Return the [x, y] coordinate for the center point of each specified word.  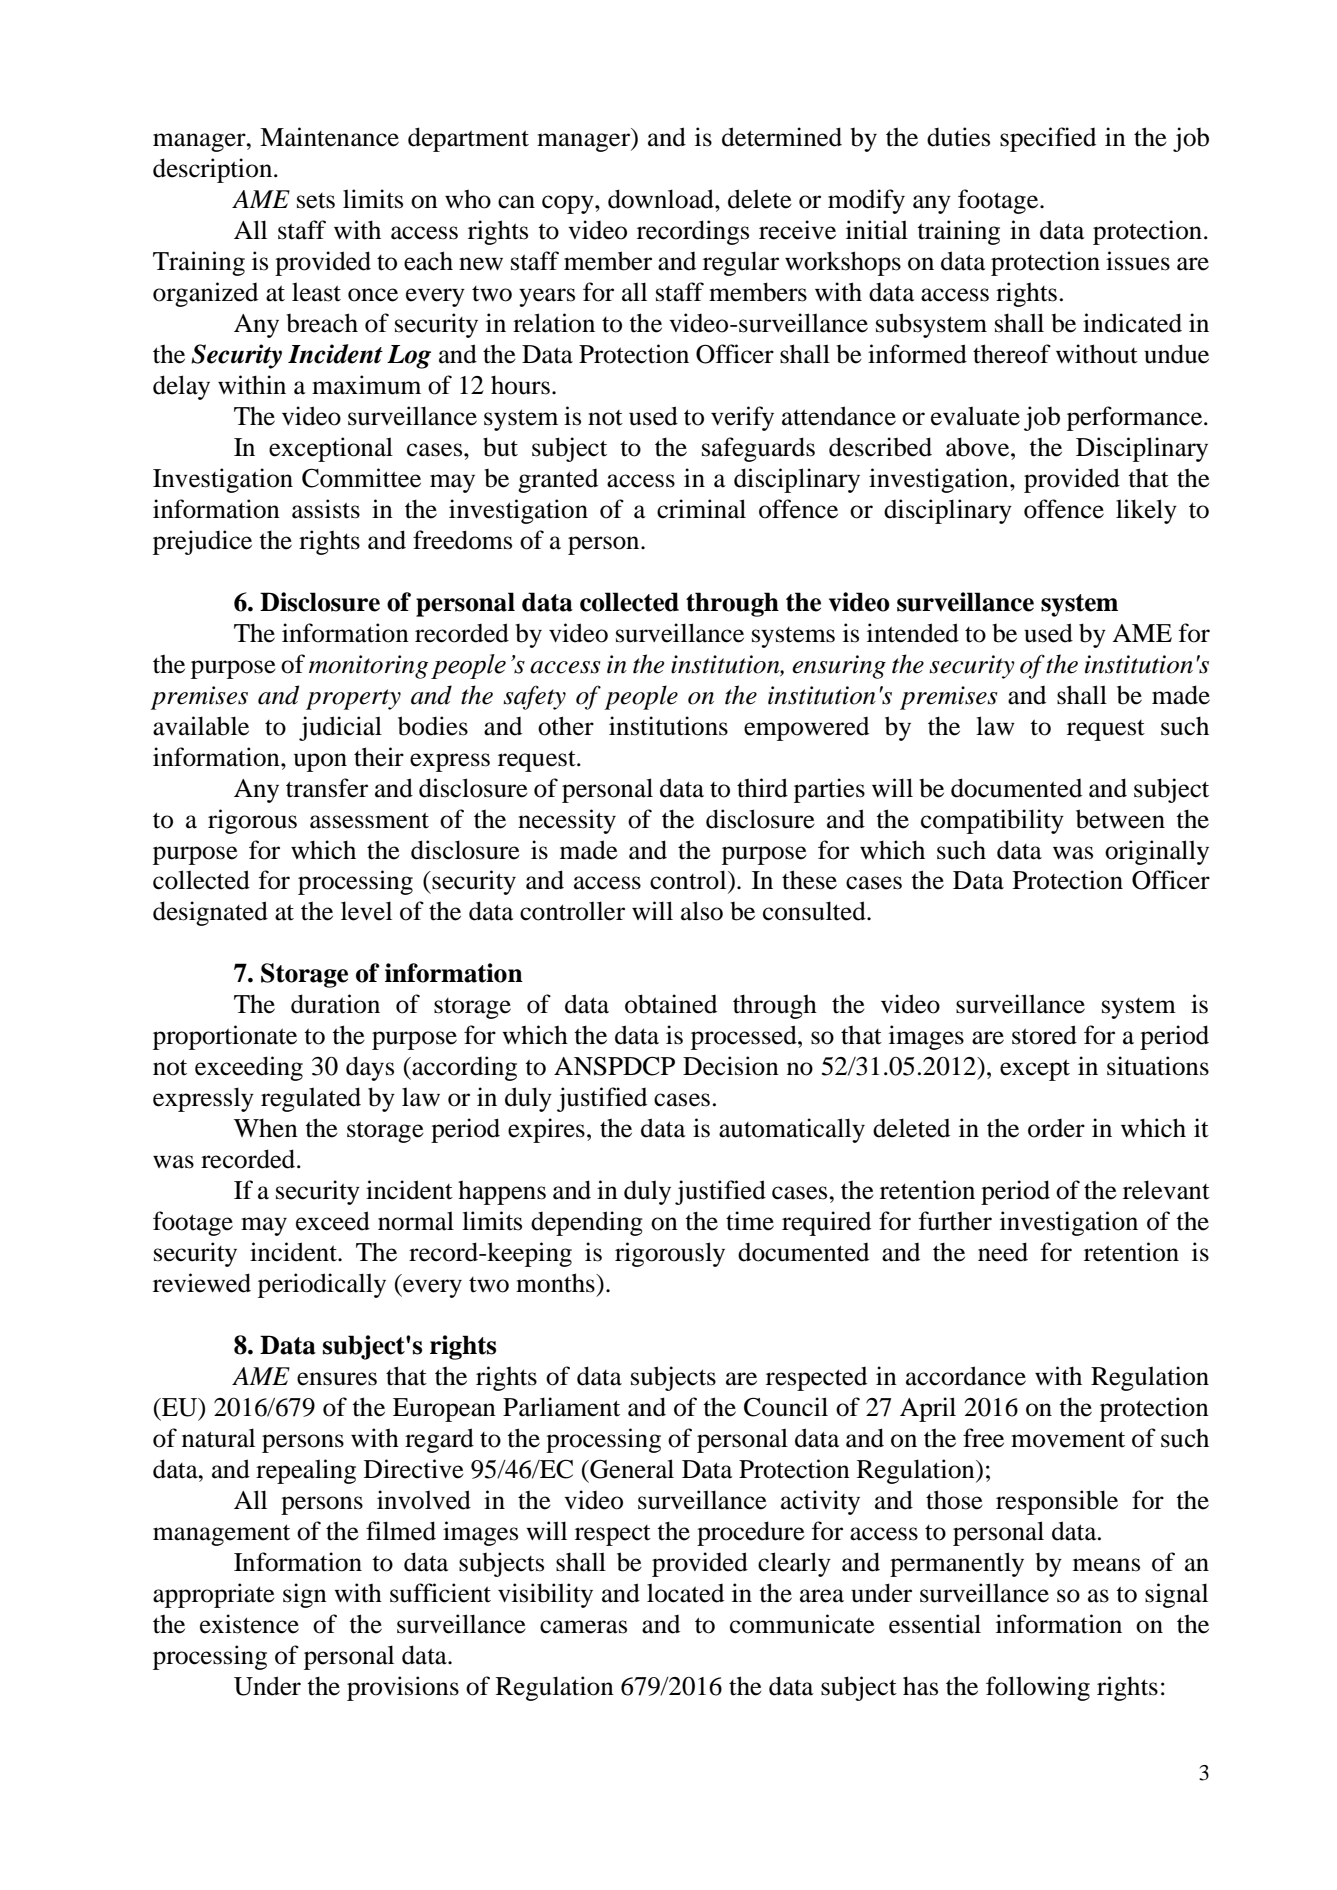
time [750, 1221]
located [685, 1593]
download [662, 199]
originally [1157, 852]
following [1038, 1688]
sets [316, 201]
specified [1048, 139]
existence [249, 1624]
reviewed [202, 1283]
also [702, 911]
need [1003, 1252]
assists [326, 509]
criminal [701, 509]
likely [1146, 511]
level [366, 911]
